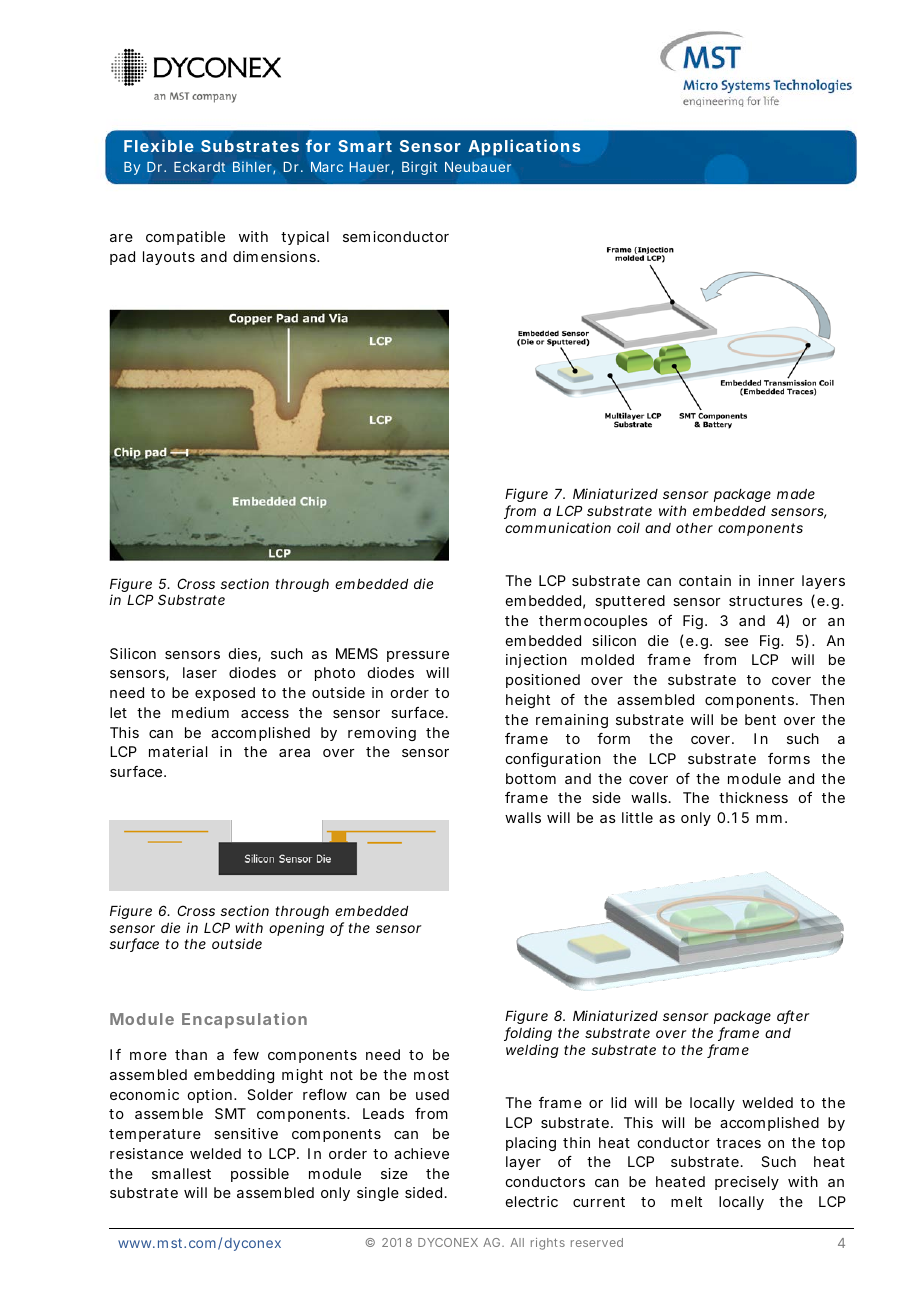 Image resolution: width=924 pixels, height=1307 pixels. I want to click on dies, so click(245, 655).
